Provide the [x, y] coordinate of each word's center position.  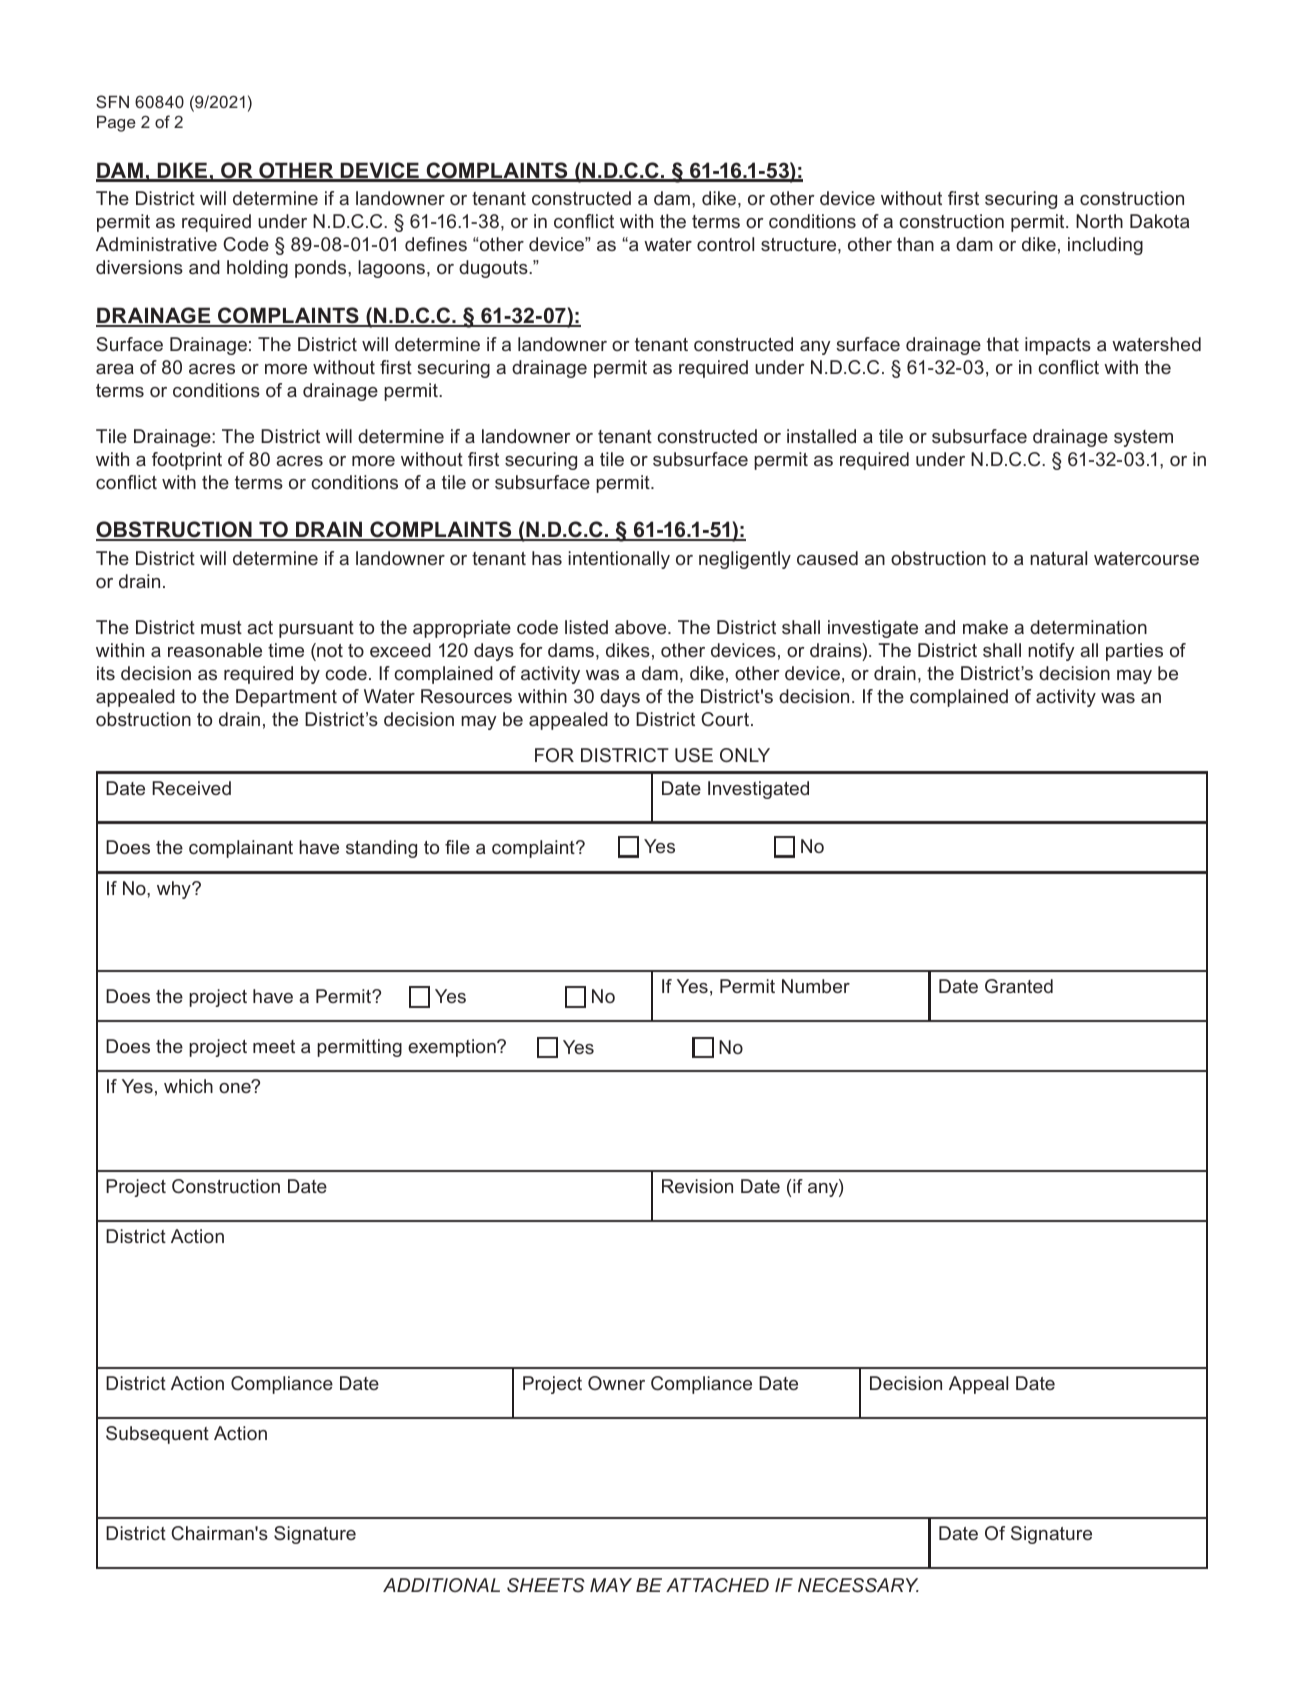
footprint [187, 461]
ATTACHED [717, 1585]
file [457, 847]
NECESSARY [858, 1585]
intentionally [619, 560]
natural [1058, 558]
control [725, 244]
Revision [697, 1186]
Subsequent [157, 1435]
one [236, 1087]
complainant [241, 849]
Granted [1019, 986]
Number [816, 986]
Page [116, 124]
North [1099, 221]
